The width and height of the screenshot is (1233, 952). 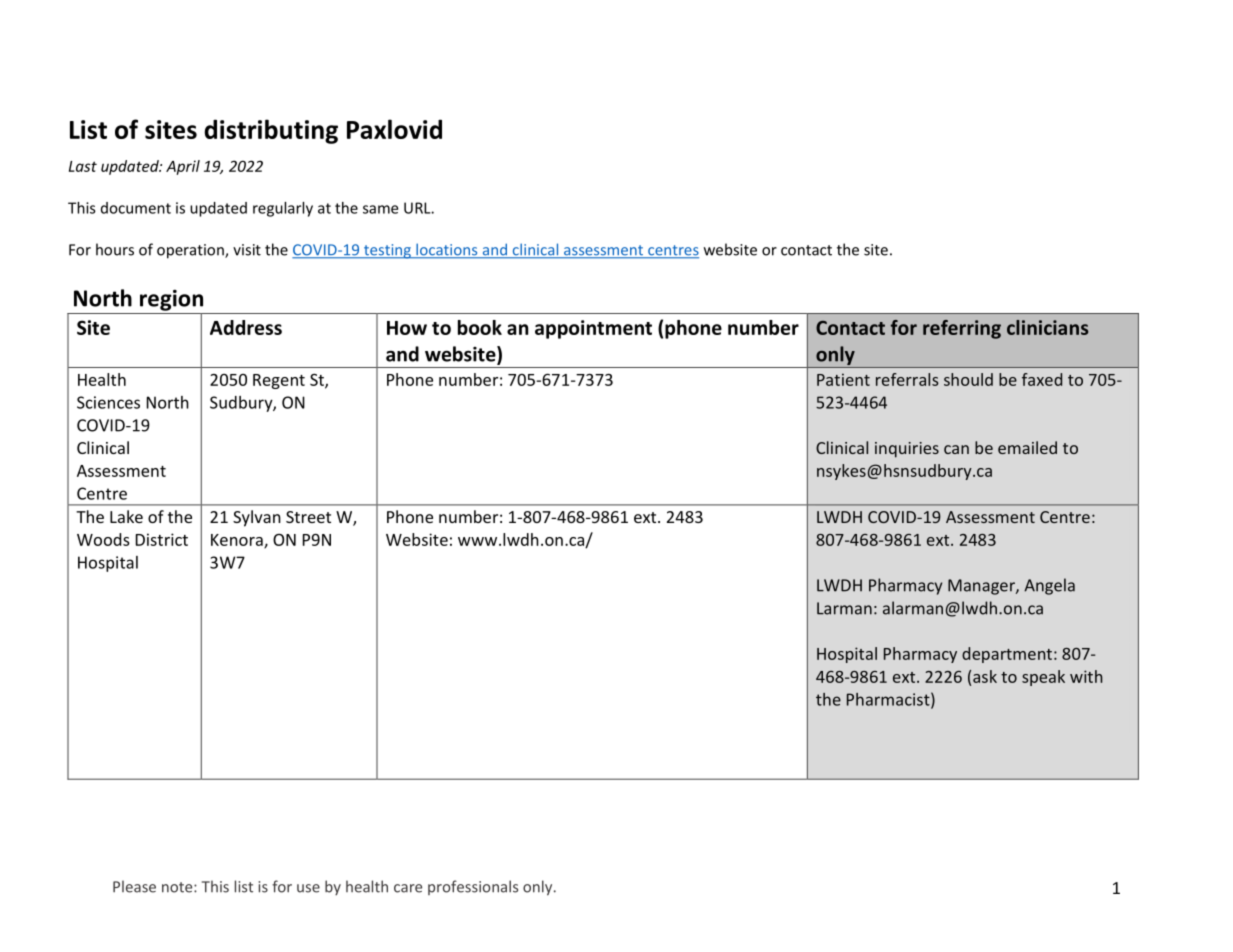 What do you see at coordinates (308, 517) in the screenshot?
I see `Street` at bounding box center [308, 517].
